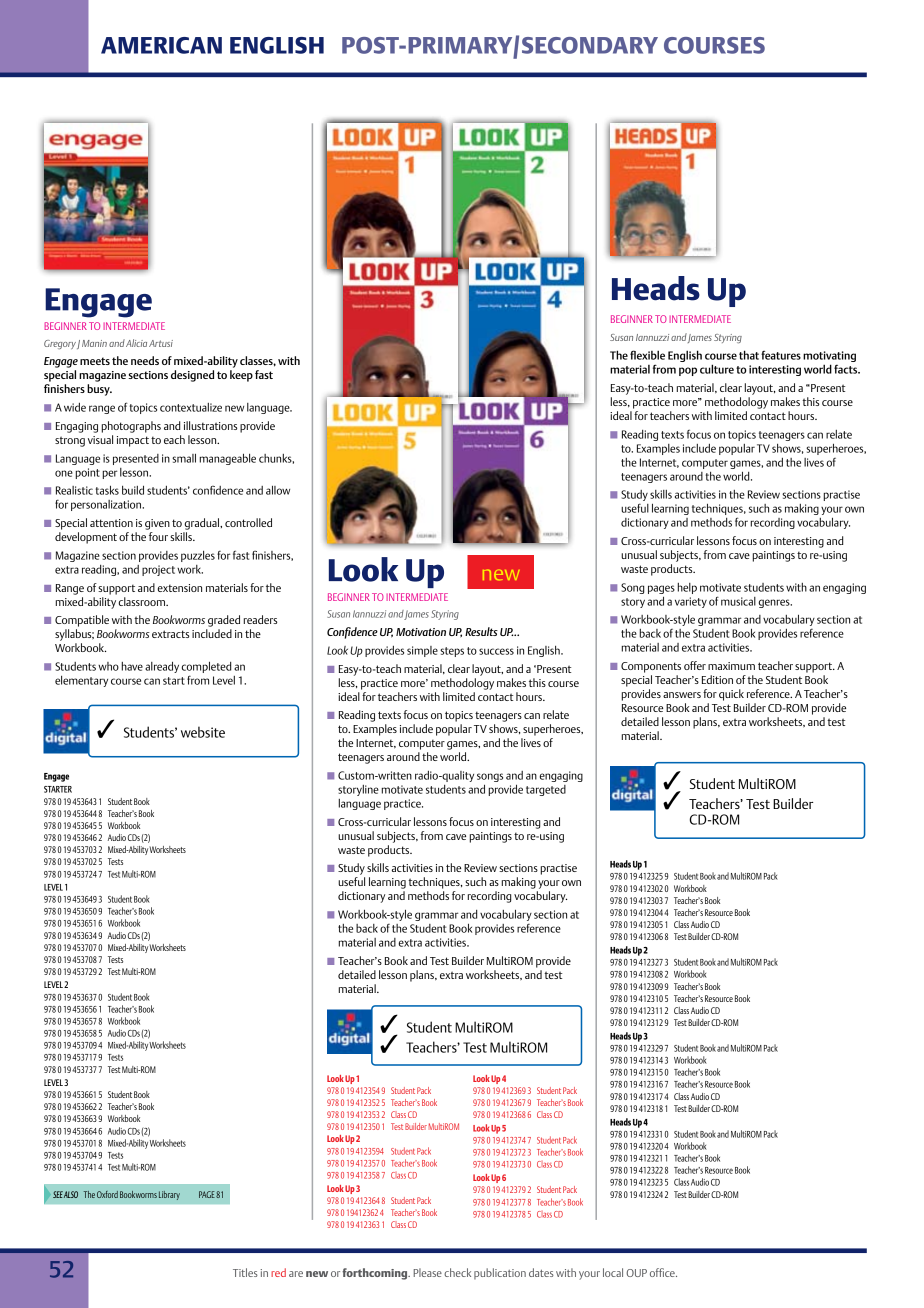  I want to click on four, so click(158, 536).
